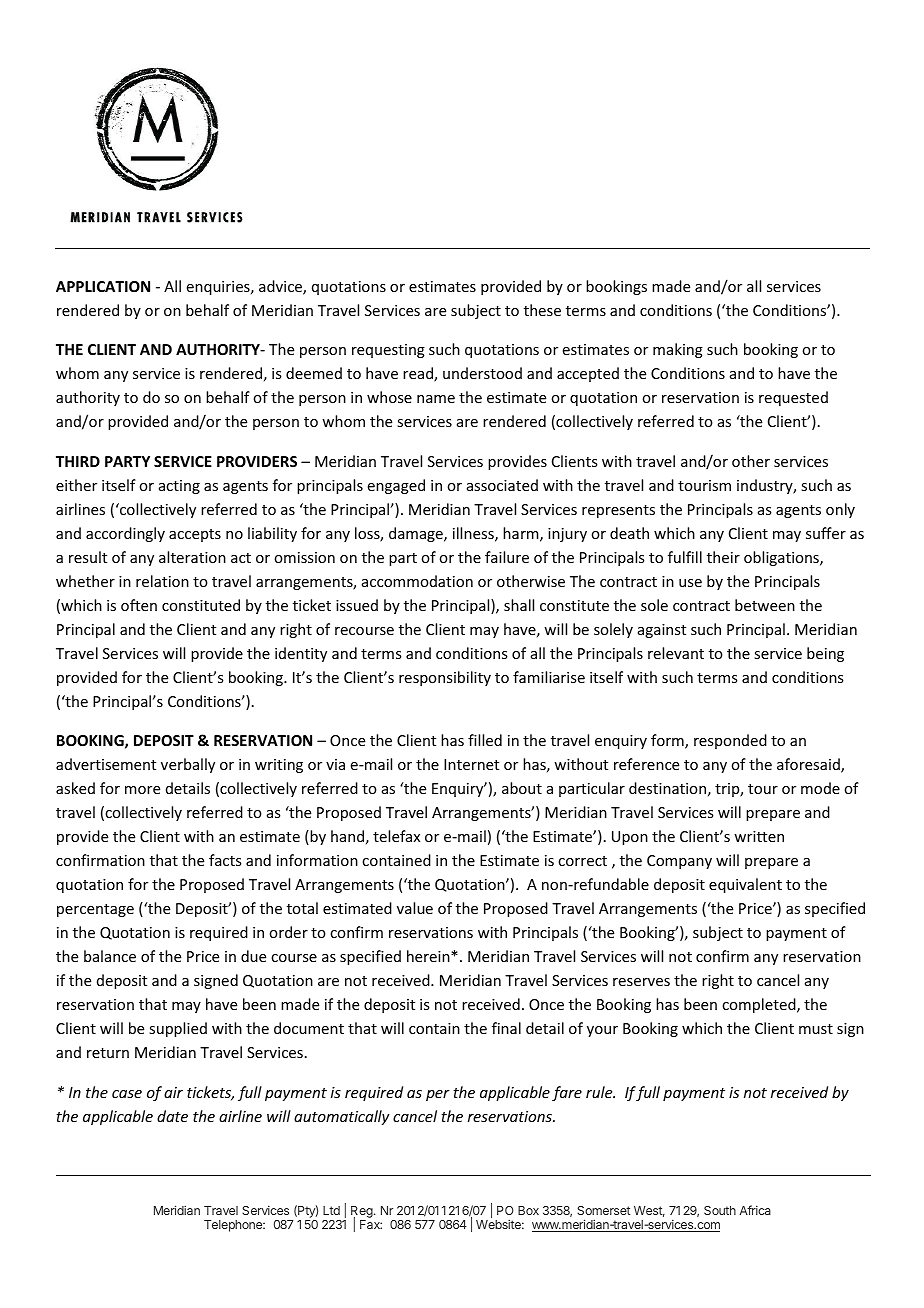 The width and height of the screenshot is (924, 1308). I want to click on their, so click(723, 557).
